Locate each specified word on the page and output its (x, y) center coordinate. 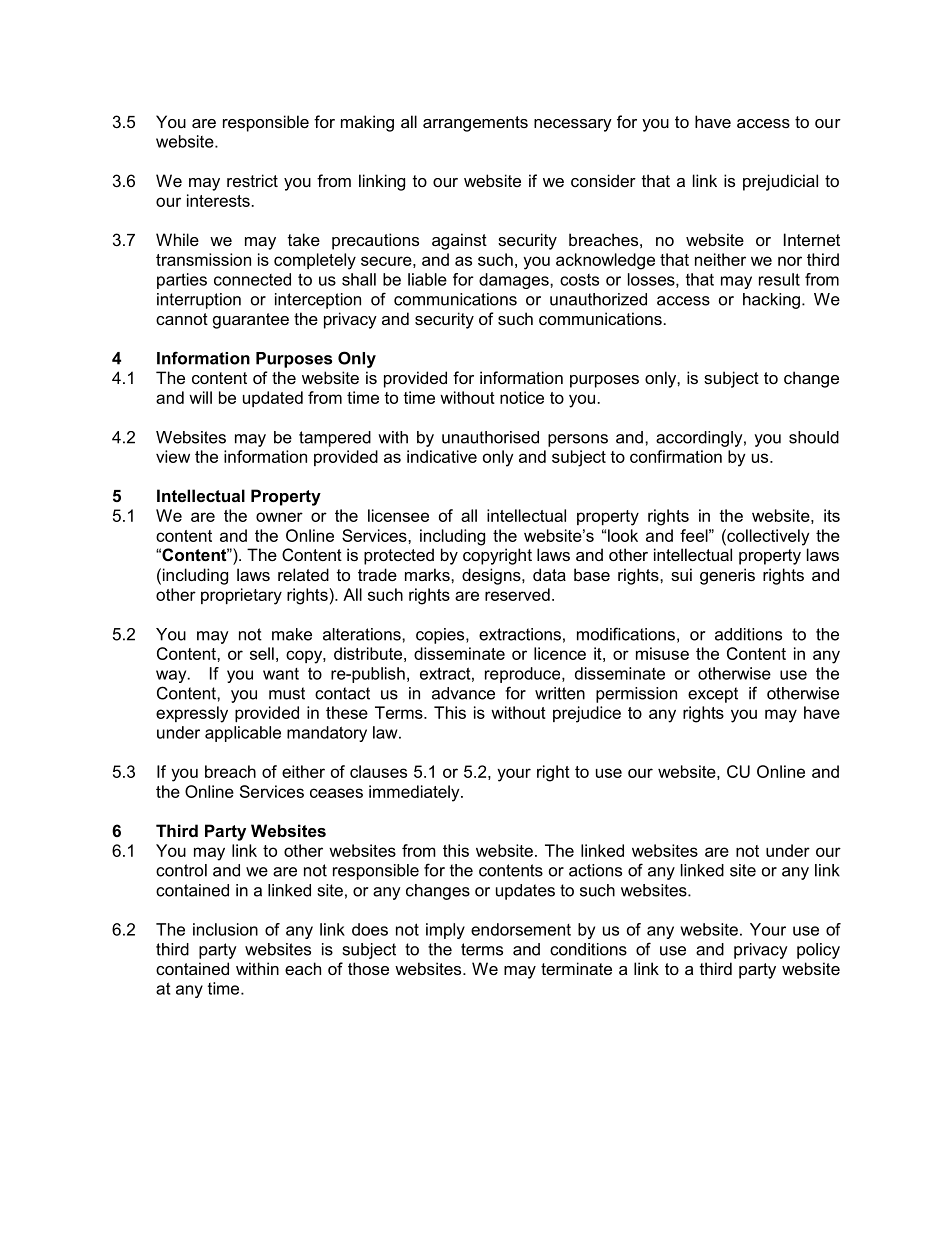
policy (818, 951)
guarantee (251, 321)
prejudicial (780, 182)
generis (727, 576)
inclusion (225, 929)
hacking (771, 301)
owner (279, 517)
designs (492, 576)
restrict (252, 180)
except (713, 695)
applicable (243, 734)
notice (522, 397)
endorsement (521, 929)
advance (463, 693)
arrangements (475, 124)
